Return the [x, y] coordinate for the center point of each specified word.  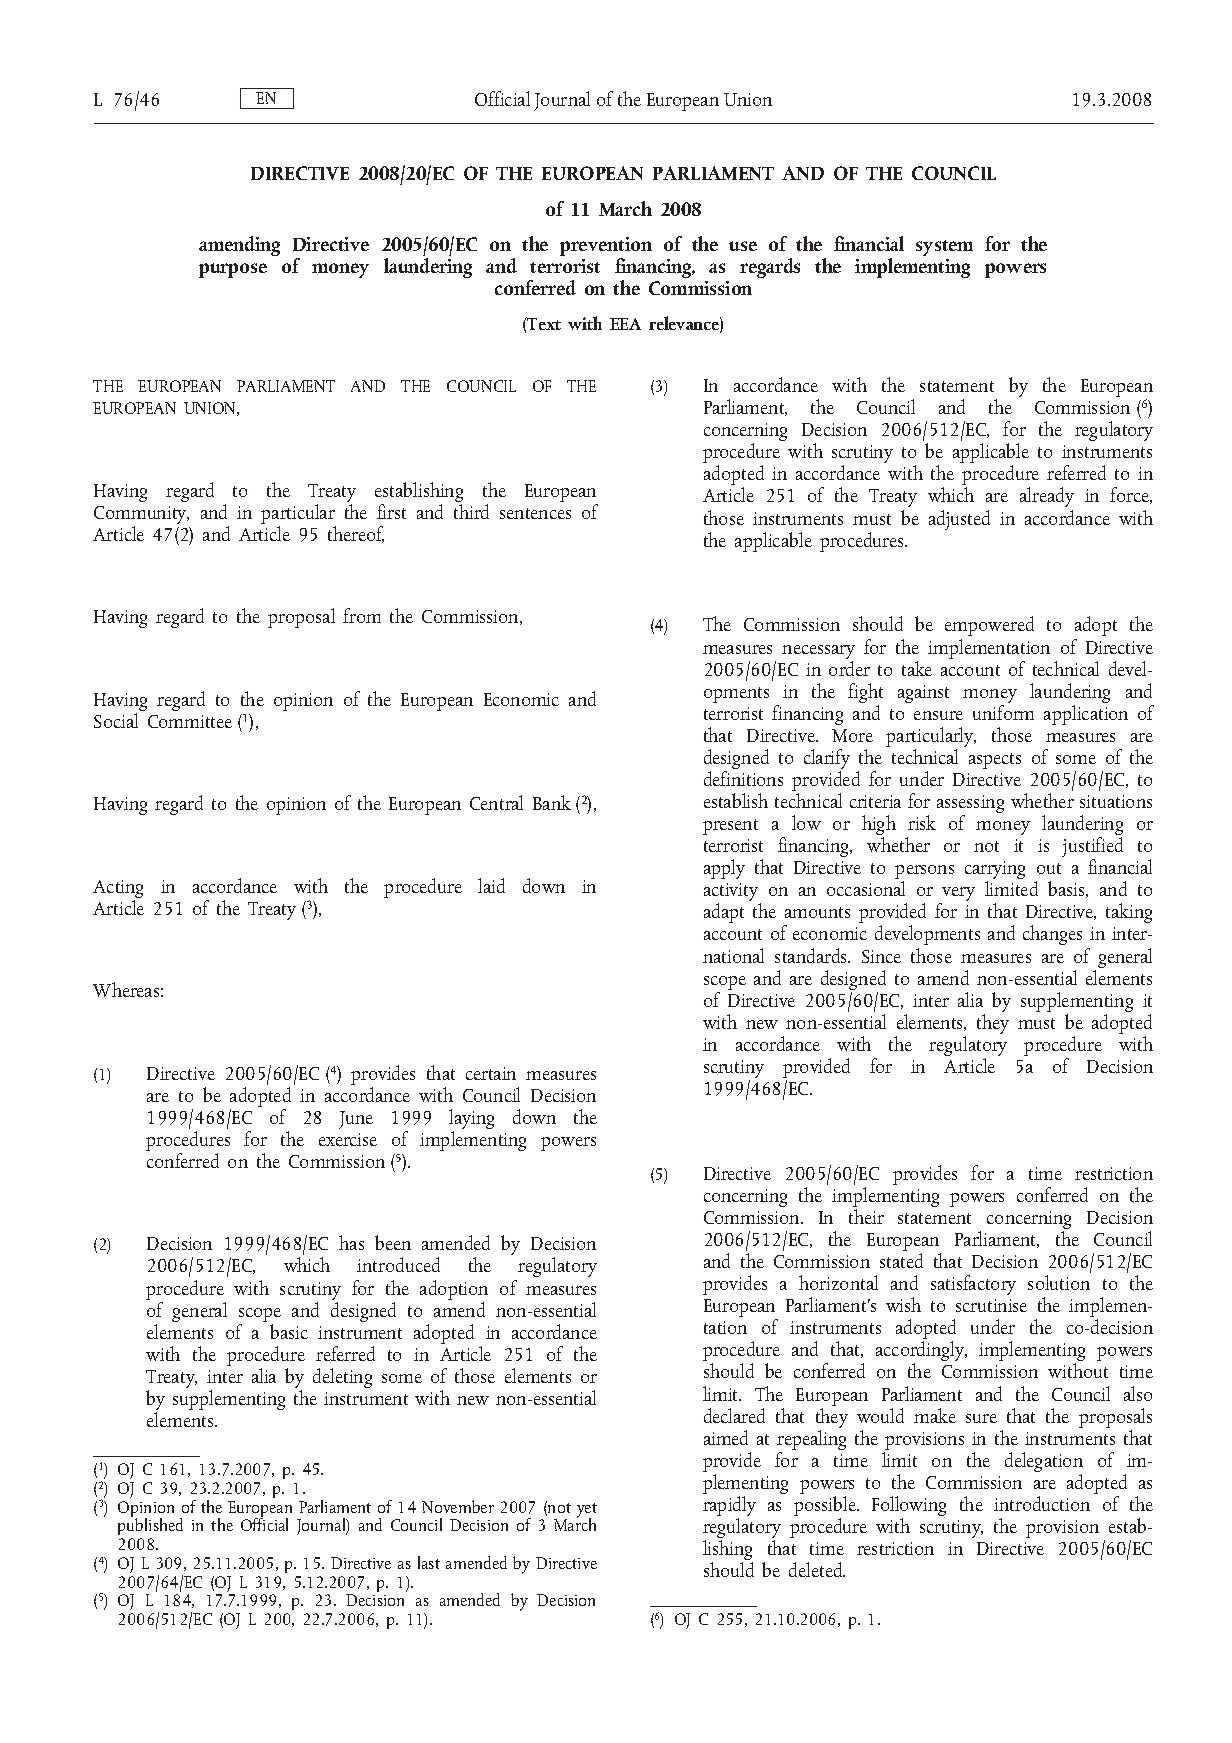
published [150, 1527]
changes [1052, 935]
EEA [625, 324]
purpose [233, 270]
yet [587, 1511]
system [944, 248]
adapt [724, 913]
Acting [118, 890]
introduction [1042, 1503]
